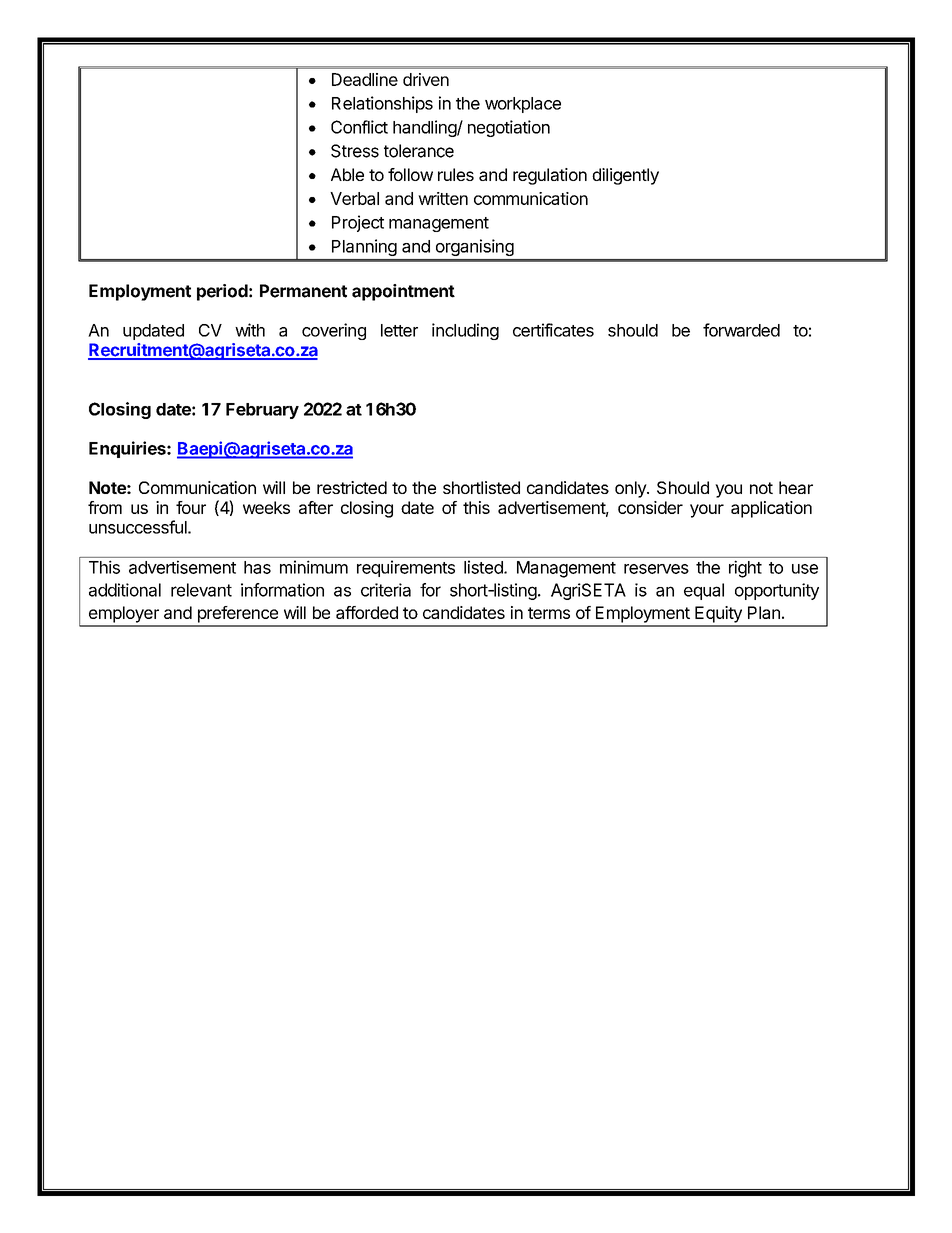  What do you see at coordinates (365, 79) in the document?
I see `Deadline` at bounding box center [365, 79].
